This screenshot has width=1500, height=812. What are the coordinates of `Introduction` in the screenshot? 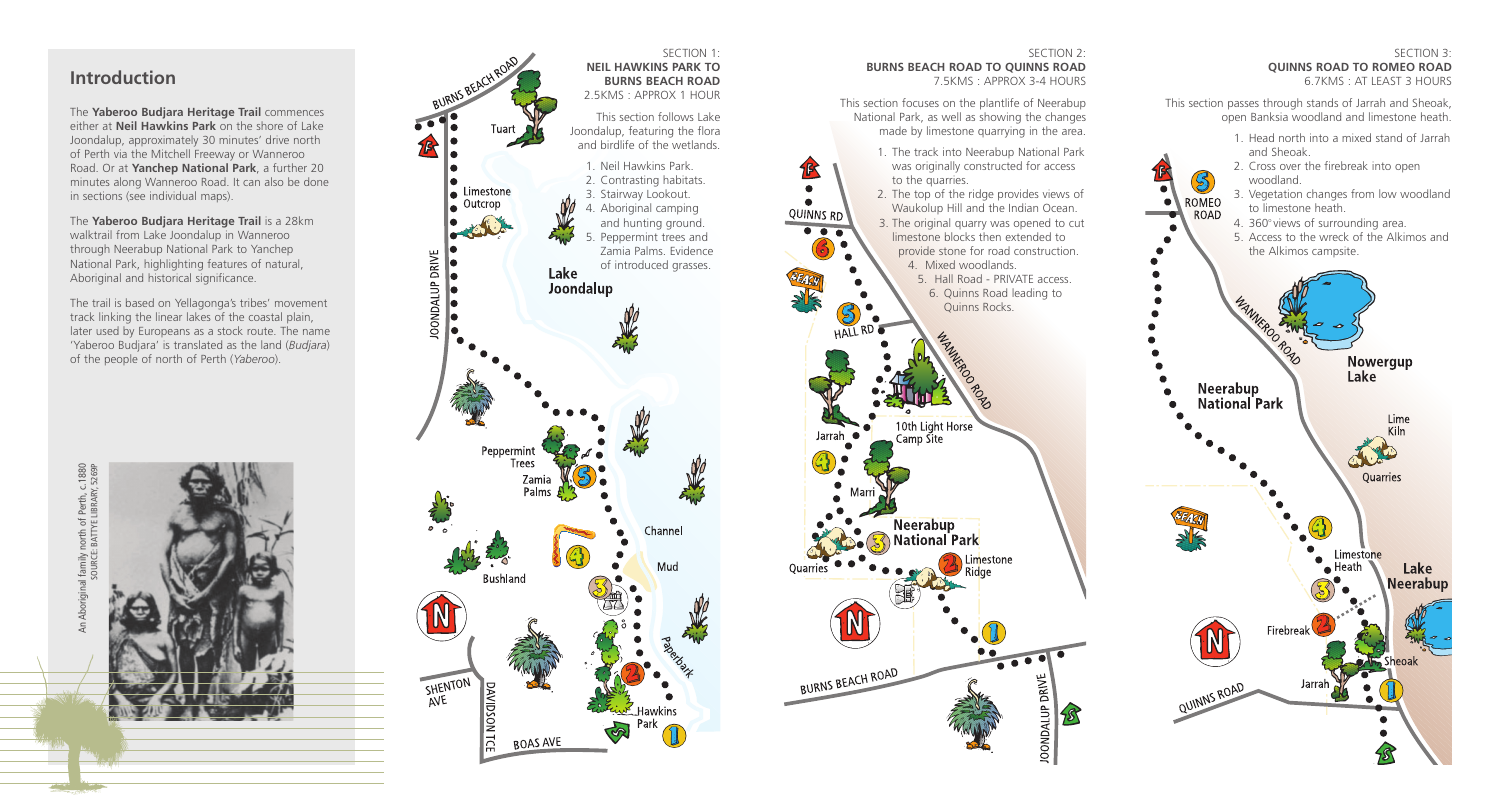 It's located at (123, 77).
